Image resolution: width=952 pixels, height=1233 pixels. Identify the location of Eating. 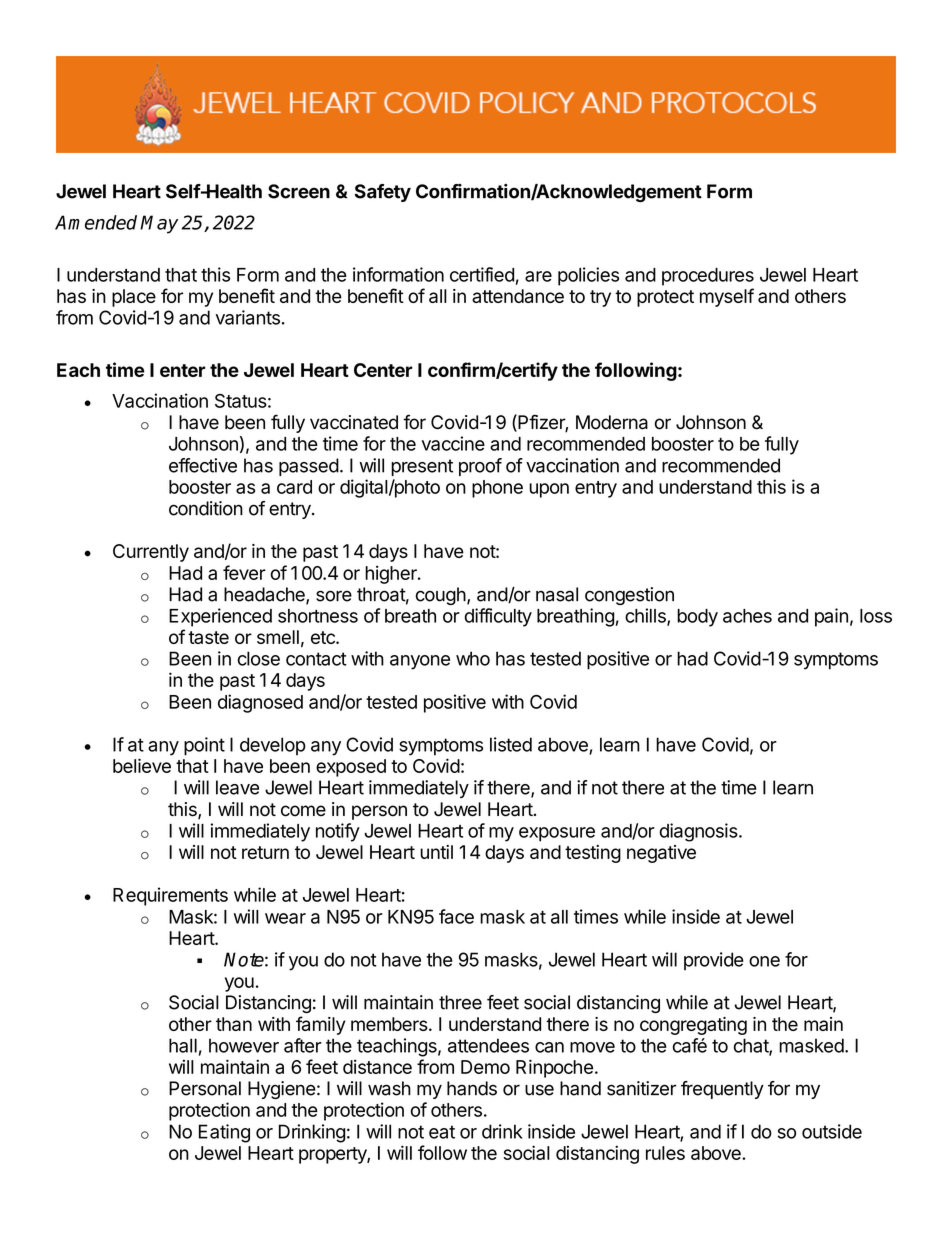
(224, 1133).
